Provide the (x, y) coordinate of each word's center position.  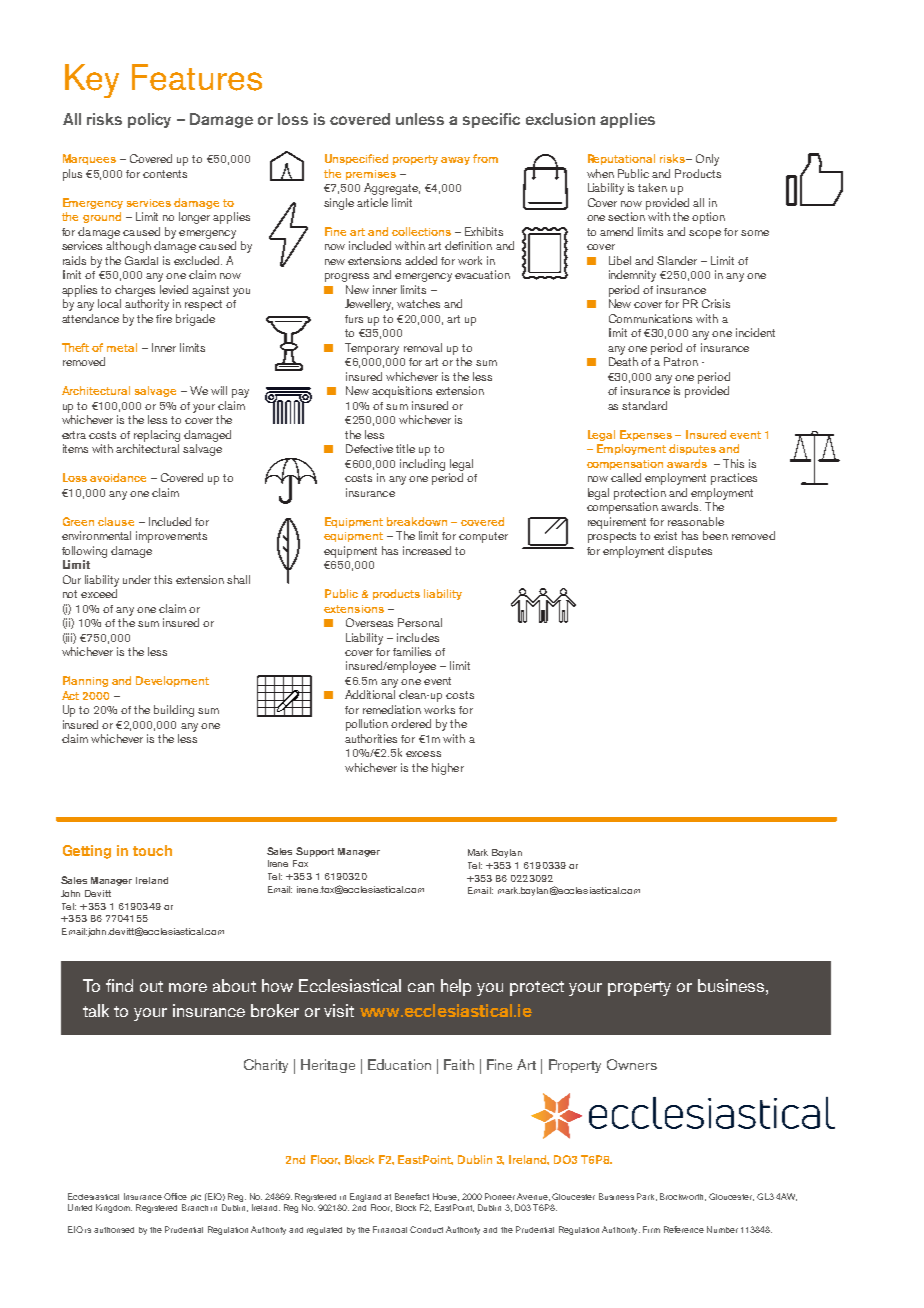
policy (149, 120)
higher (448, 769)
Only (707, 160)
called (626, 477)
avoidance (118, 477)
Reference (684, 1229)
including (422, 465)
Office (175, 1196)
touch (152, 850)
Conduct (426, 1229)
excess (423, 754)
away (455, 161)
